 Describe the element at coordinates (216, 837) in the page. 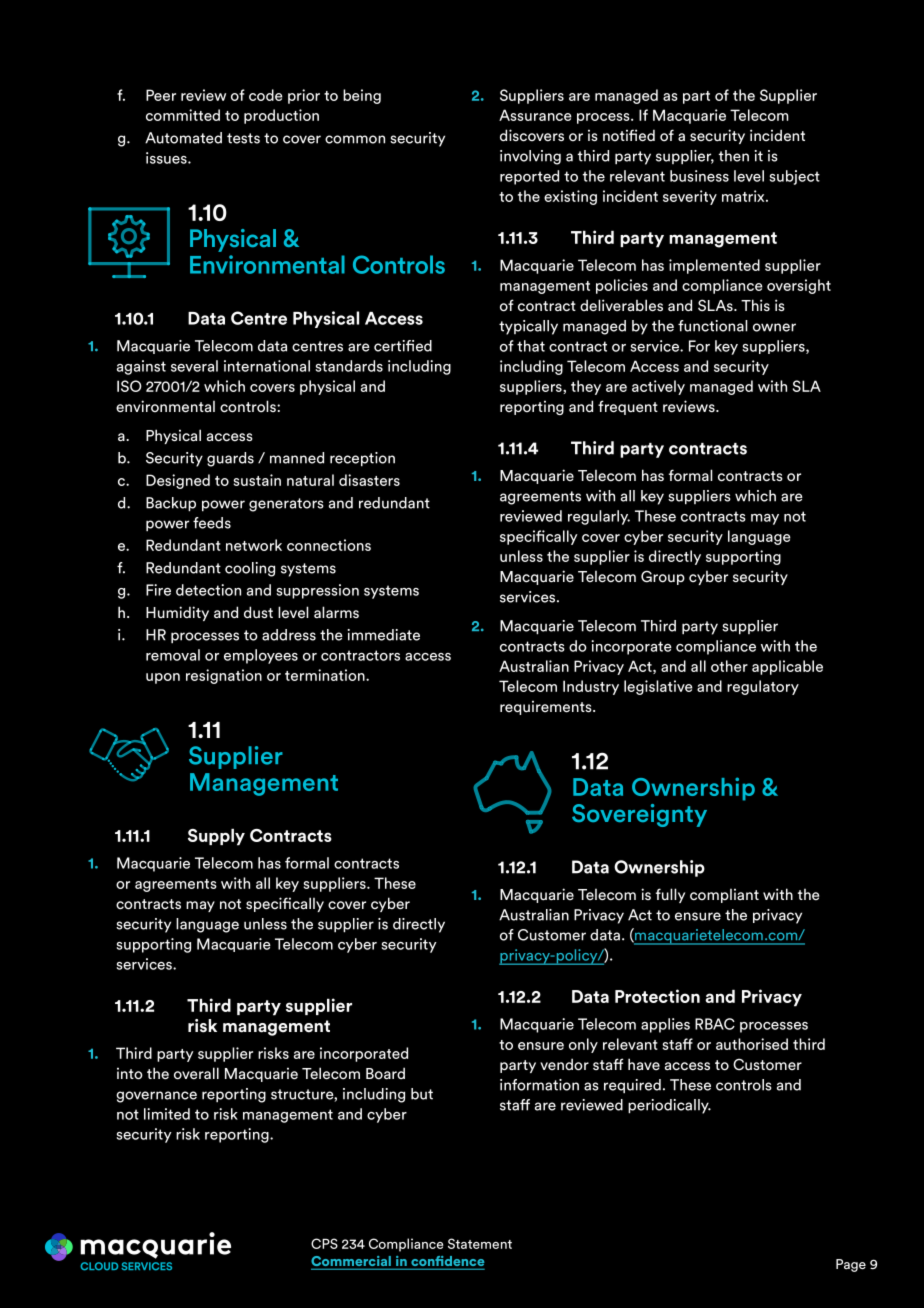

I see `Supply` at that location.
